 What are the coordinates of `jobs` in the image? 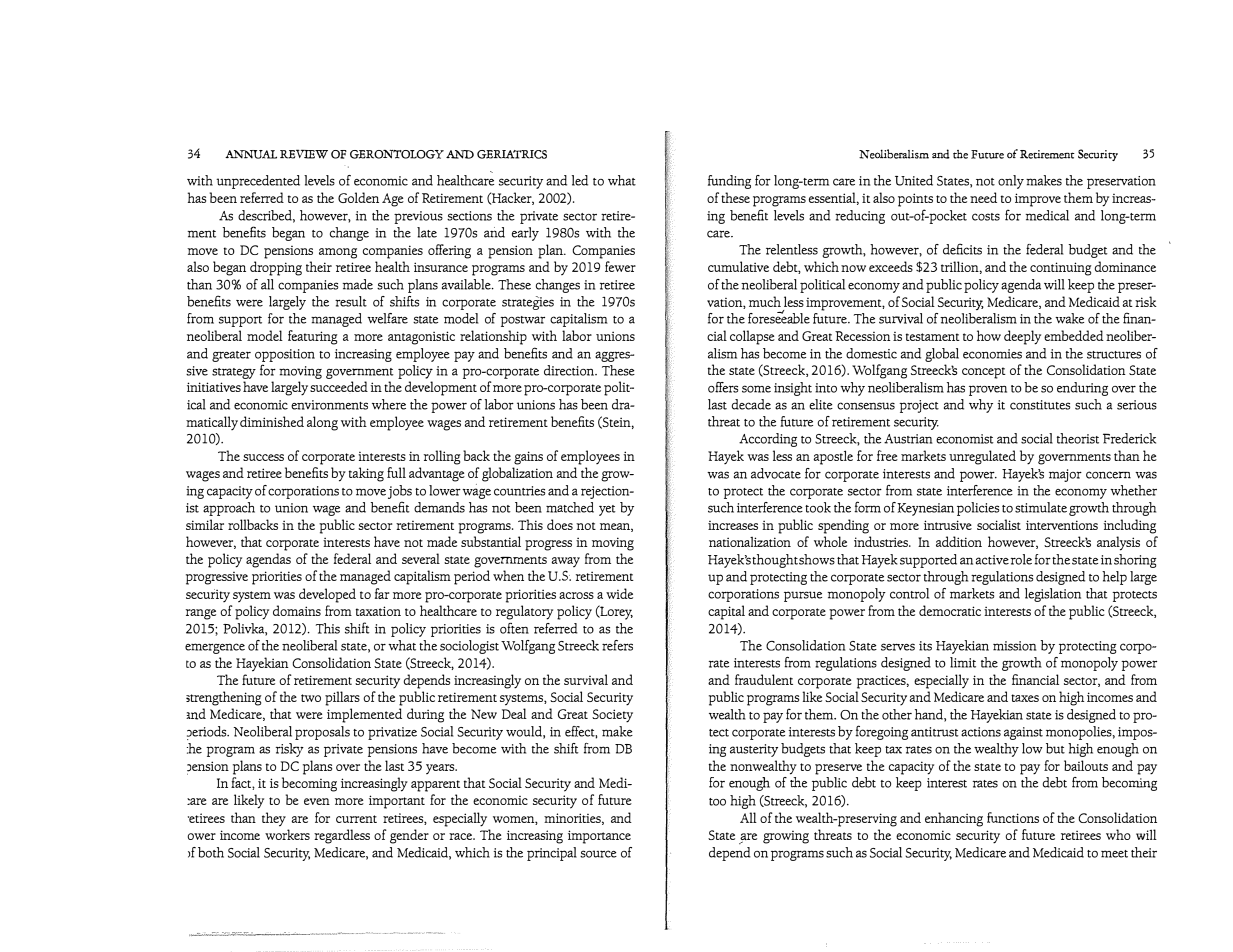 It's located at (400, 492).
